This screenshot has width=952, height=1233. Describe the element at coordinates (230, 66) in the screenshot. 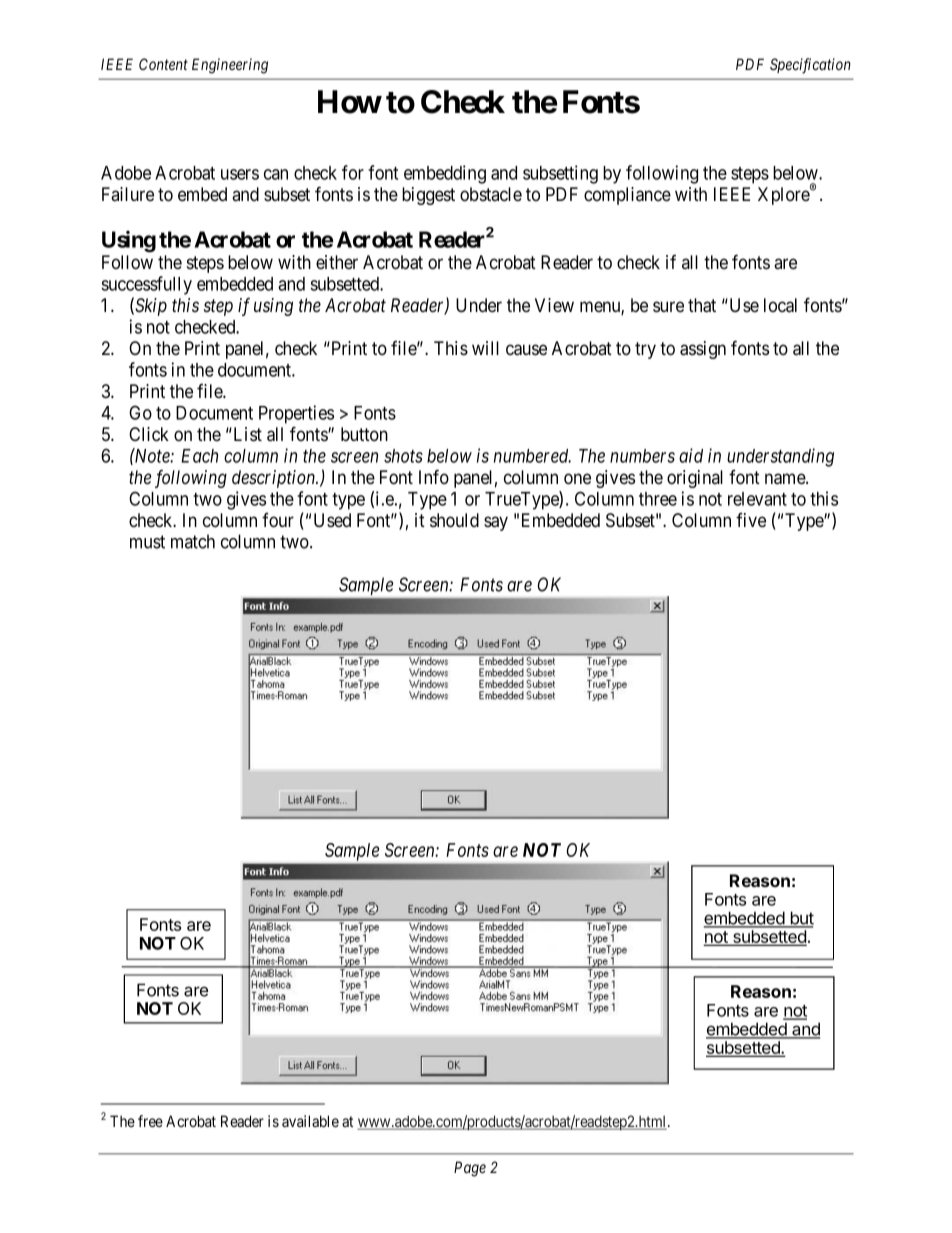

I see `Engineering` at that location.
